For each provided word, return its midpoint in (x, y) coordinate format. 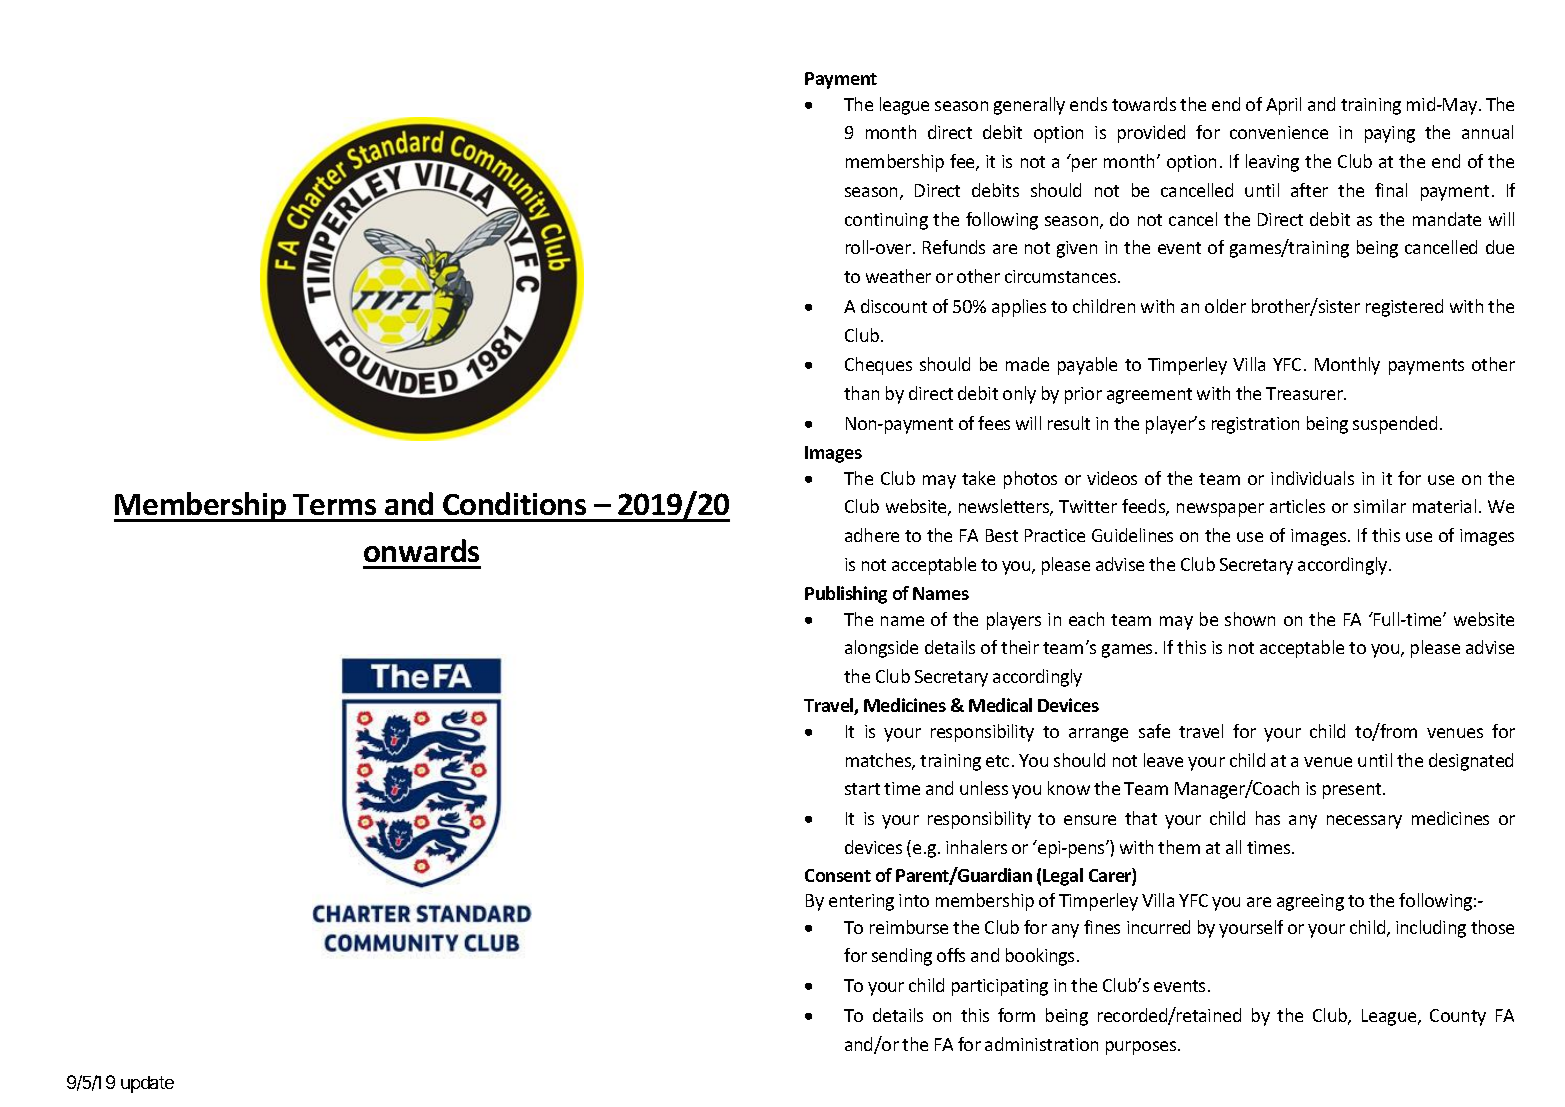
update (147, 1084)
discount (894, 306)
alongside (881, 649)
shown (1250, 619)
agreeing (1310, 902)
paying (1390, 134)
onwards (421, 550)
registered (1404, 308)
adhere (872, 535)
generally (1029, 106)
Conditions (514, 503)
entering (861, 902)
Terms (334, 504)
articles (1297, 506)
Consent (838, 875)
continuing (886, 221)
